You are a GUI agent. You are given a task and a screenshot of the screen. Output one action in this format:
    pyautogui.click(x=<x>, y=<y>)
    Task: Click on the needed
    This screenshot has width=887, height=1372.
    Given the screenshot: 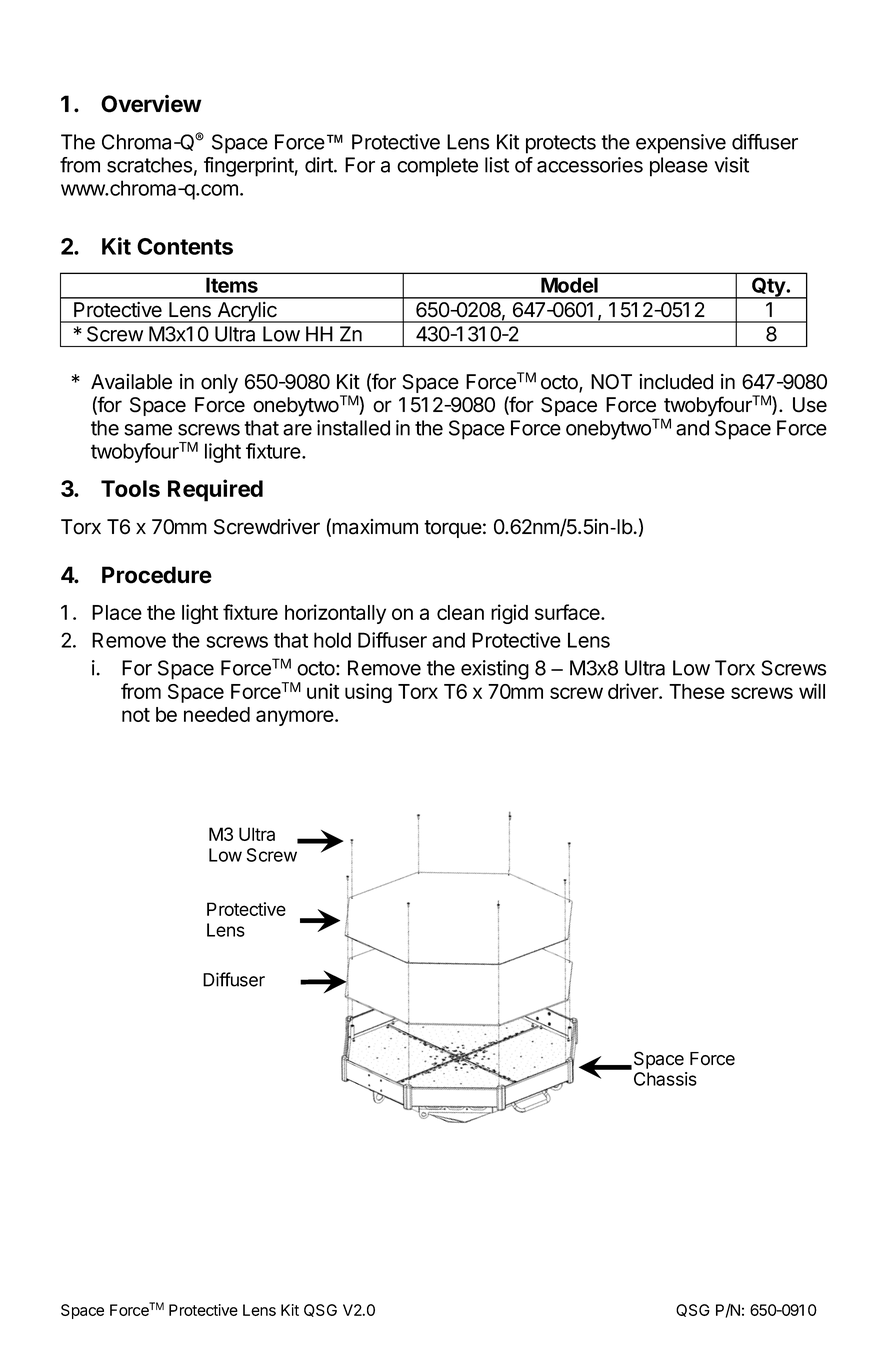 What is the action you would take?
    pyautogui.click(x=217, y=714)
